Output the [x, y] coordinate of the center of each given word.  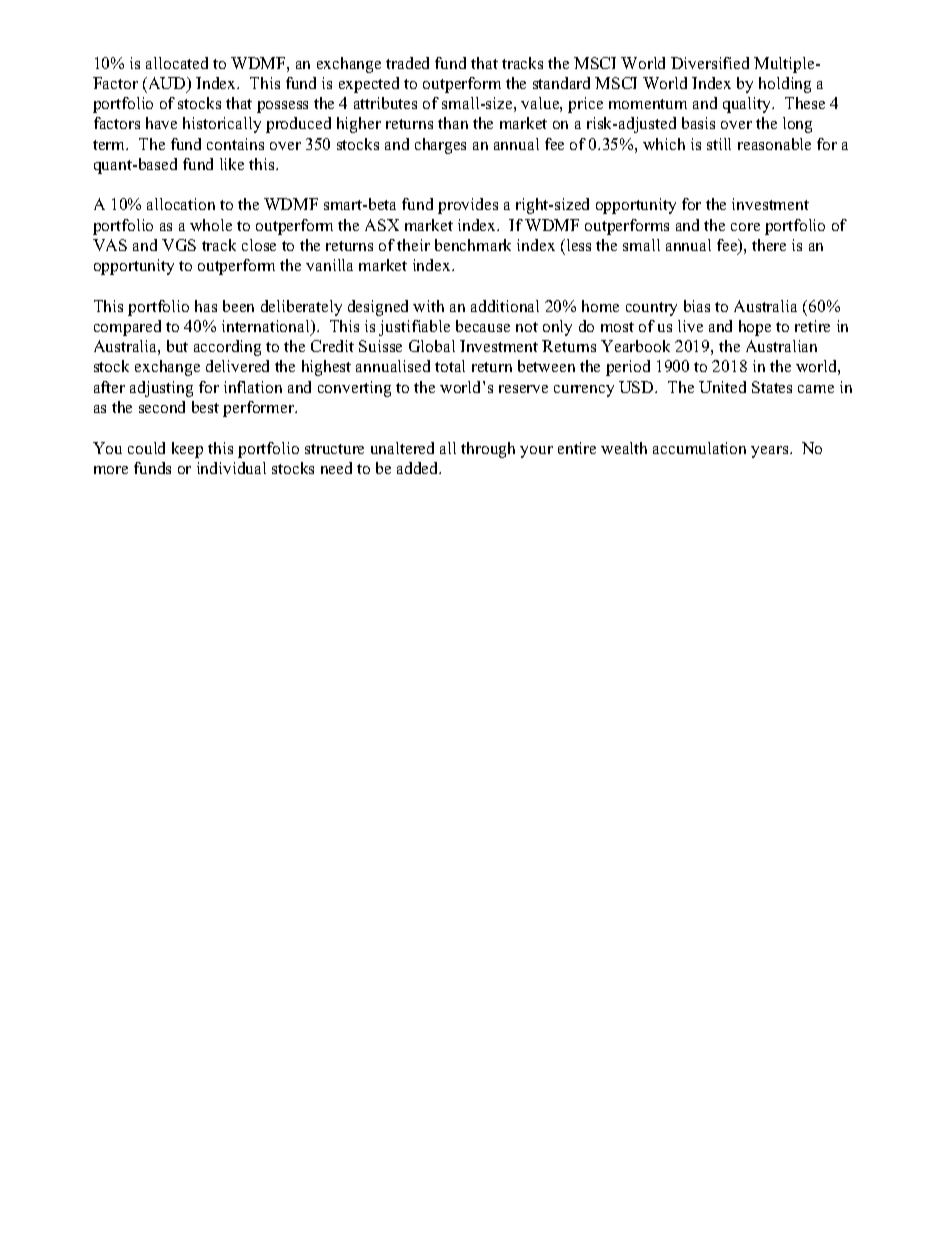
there [769, 245]
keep [187, 450]
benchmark [473, 245]
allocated [177, 63]
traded [407, 63]
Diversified [710, 63]
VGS [179, 245]
